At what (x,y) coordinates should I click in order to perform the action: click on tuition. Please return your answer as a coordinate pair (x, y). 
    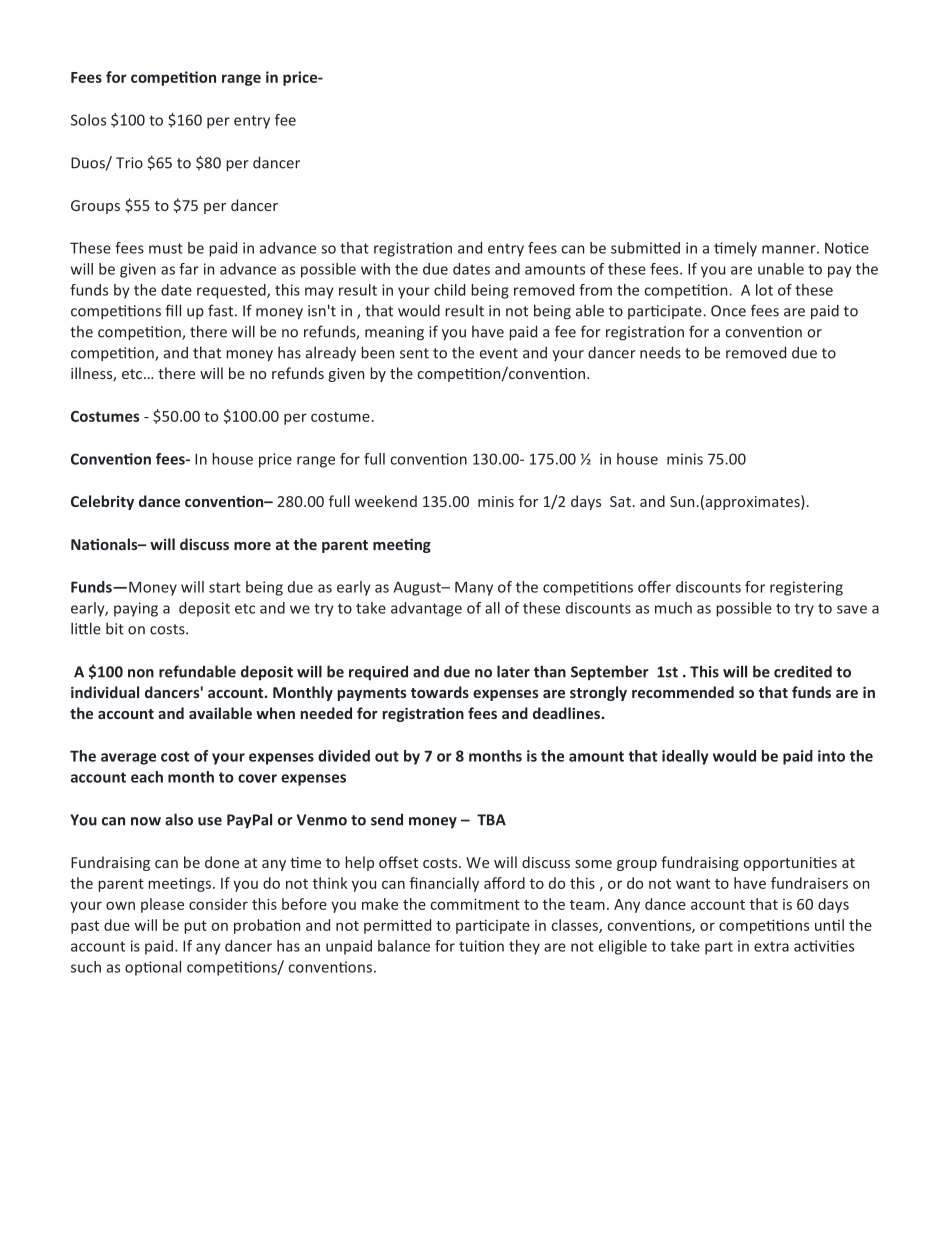
    Looking at the image, I should click on (481, 946).
